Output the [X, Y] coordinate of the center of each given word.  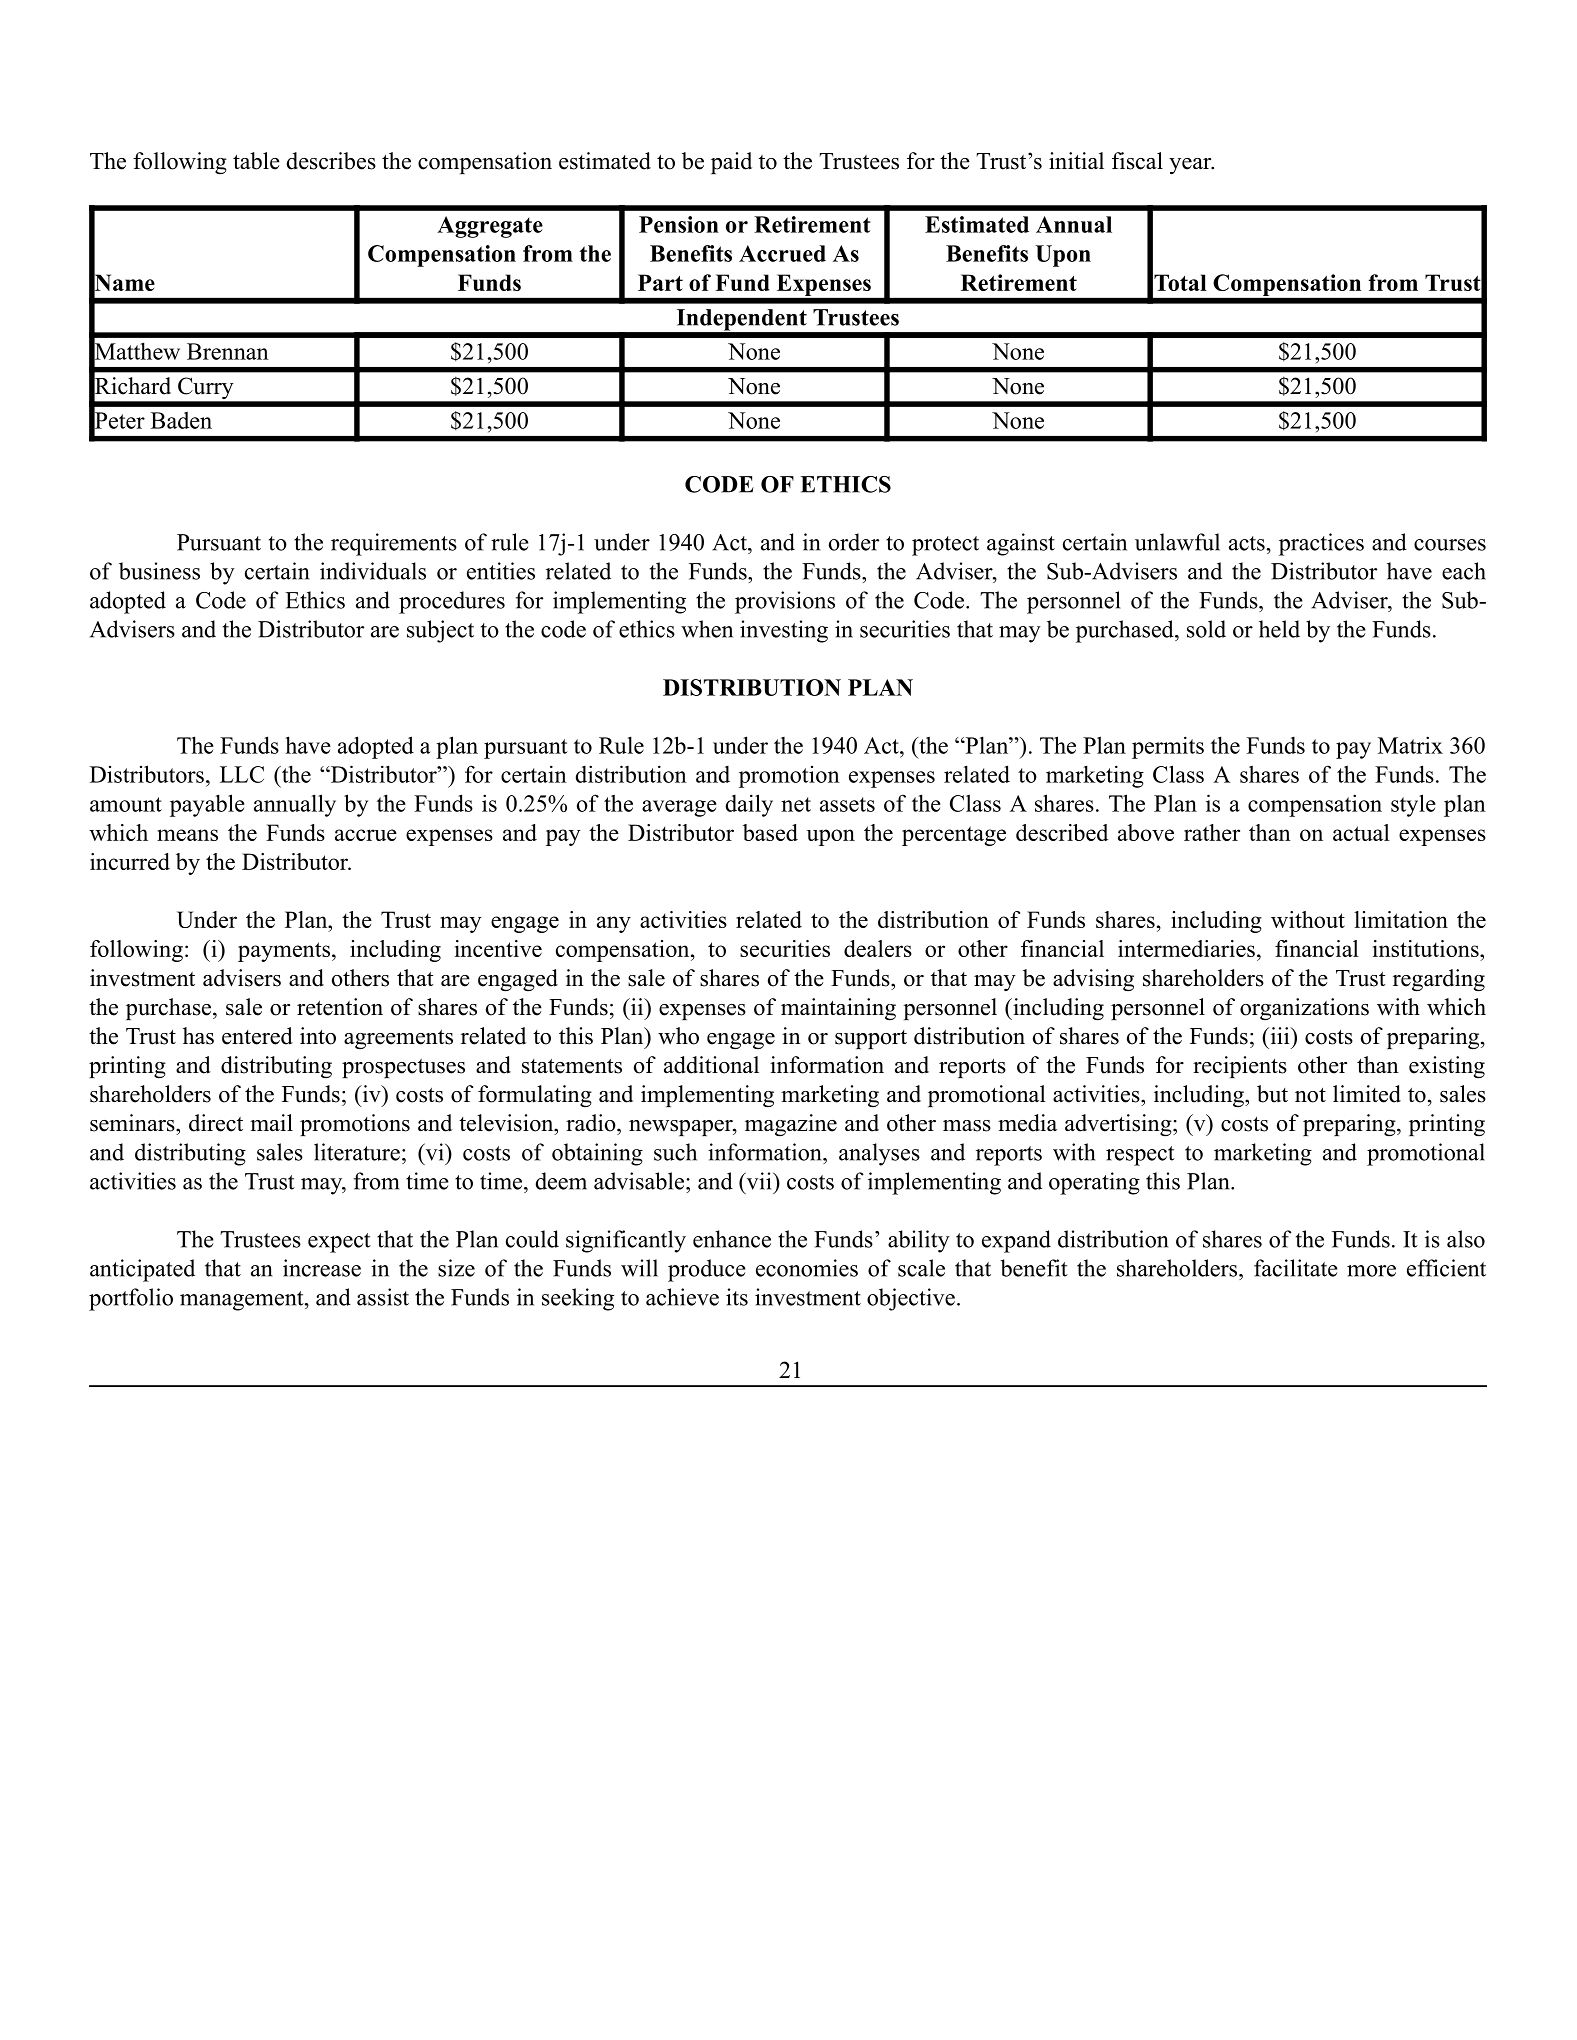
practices [1321, 544]
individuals [373, 571]
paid [731, 163]
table [256, 161]
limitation [1401, 919]
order [854, 542]
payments [284, 952]
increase [322, 1268]
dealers [878, 948]
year [1191, 166]
